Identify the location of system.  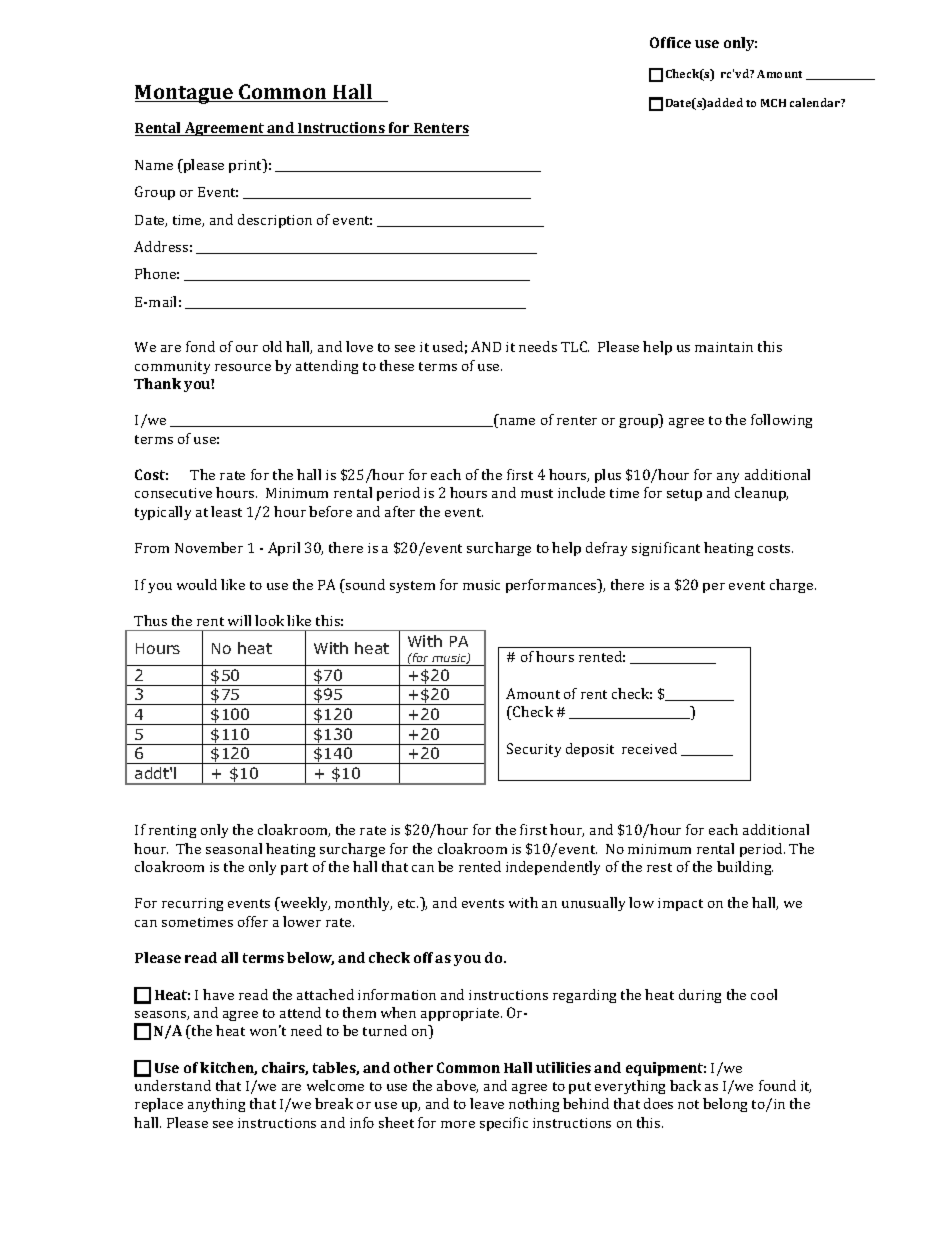
(412, 587).
